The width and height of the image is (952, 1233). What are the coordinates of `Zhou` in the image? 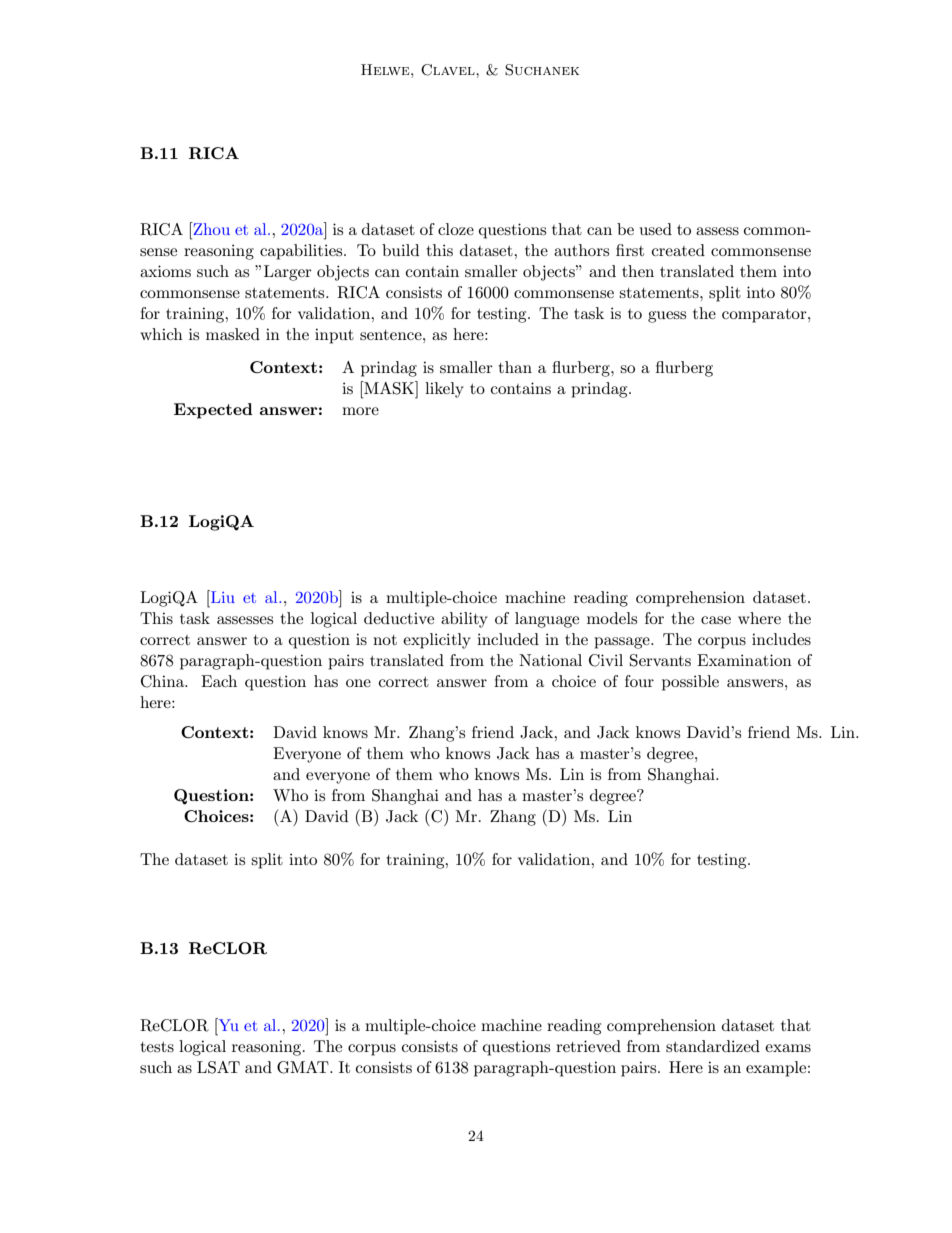 It's located at (210, 228).
